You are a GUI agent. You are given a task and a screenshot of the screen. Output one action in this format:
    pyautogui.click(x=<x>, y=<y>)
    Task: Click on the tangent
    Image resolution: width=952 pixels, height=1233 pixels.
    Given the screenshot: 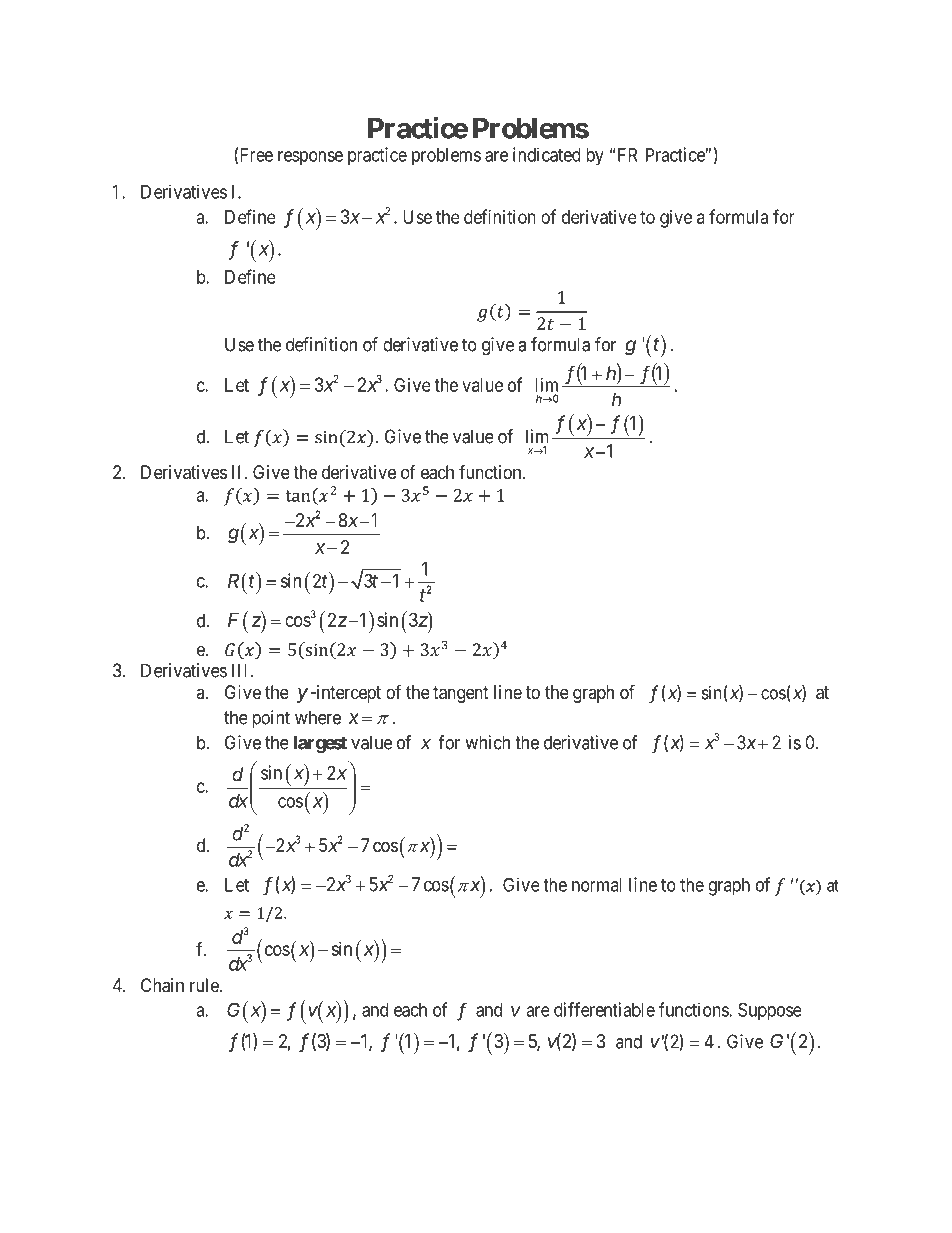 What is the action you would take?
    pyautogui.click(x=461, y=694)
